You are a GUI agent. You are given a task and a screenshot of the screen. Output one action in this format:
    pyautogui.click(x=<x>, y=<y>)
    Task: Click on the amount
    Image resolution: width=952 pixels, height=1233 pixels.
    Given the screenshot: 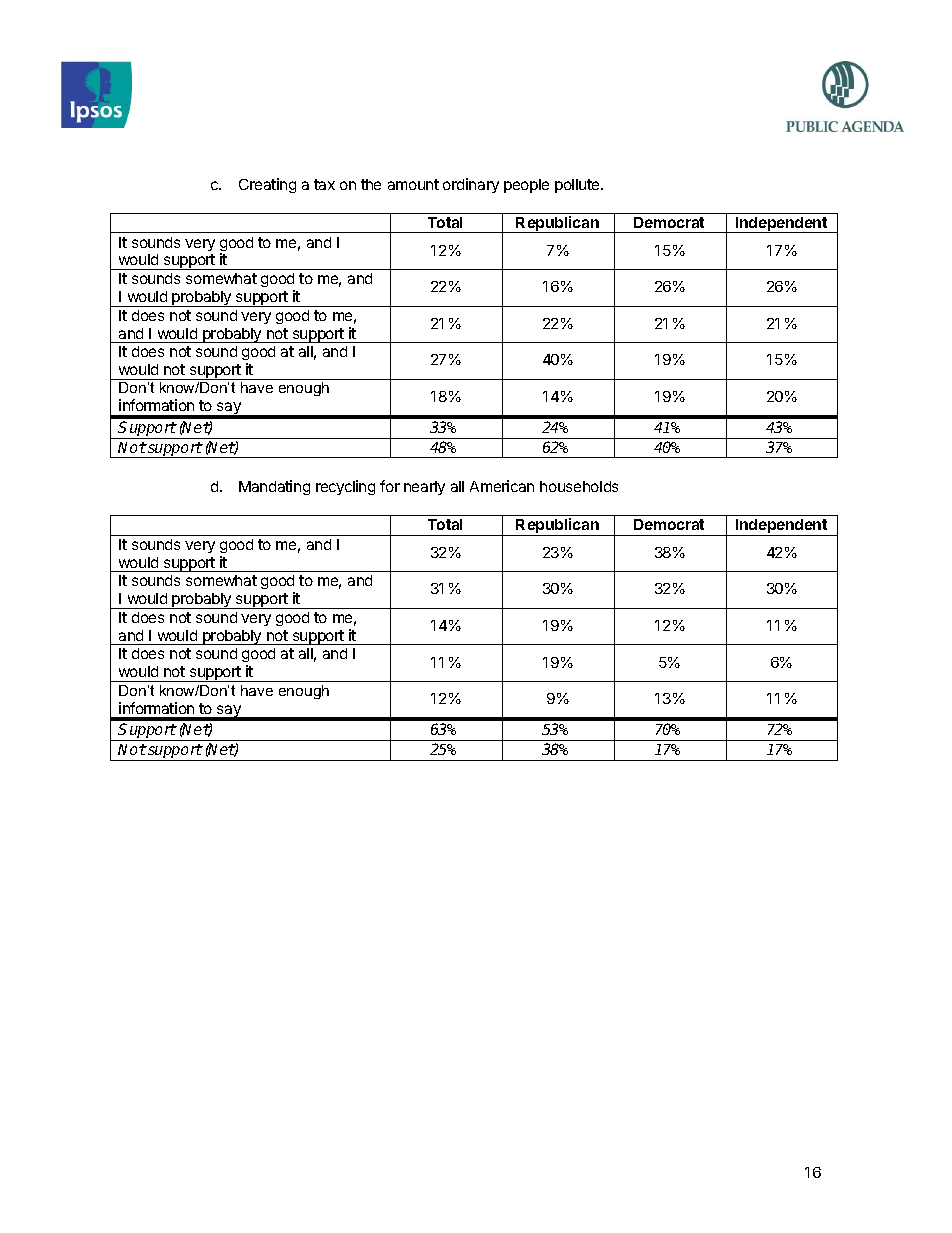 What is the action you would take?
    pyautogui.click(x=413, y=184)
